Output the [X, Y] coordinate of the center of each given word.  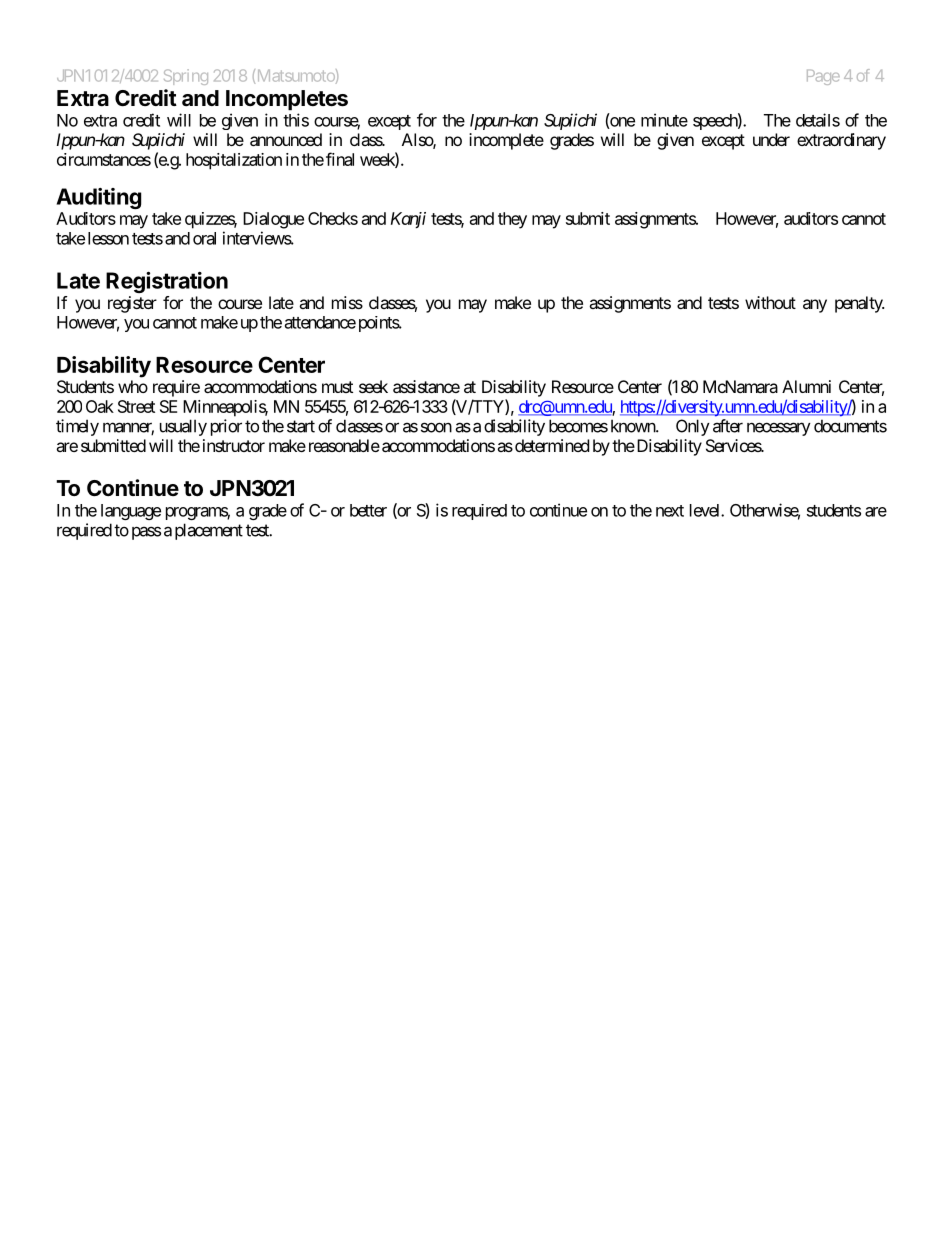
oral [204, 238]
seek [373, 386]
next [670, 511]
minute [664, 120]
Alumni [806, 386]
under [771, 139]
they [512, 220]
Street [136, 406]
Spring [186, 77]
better [368, 510]
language [131, 512]
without [770, 302]
